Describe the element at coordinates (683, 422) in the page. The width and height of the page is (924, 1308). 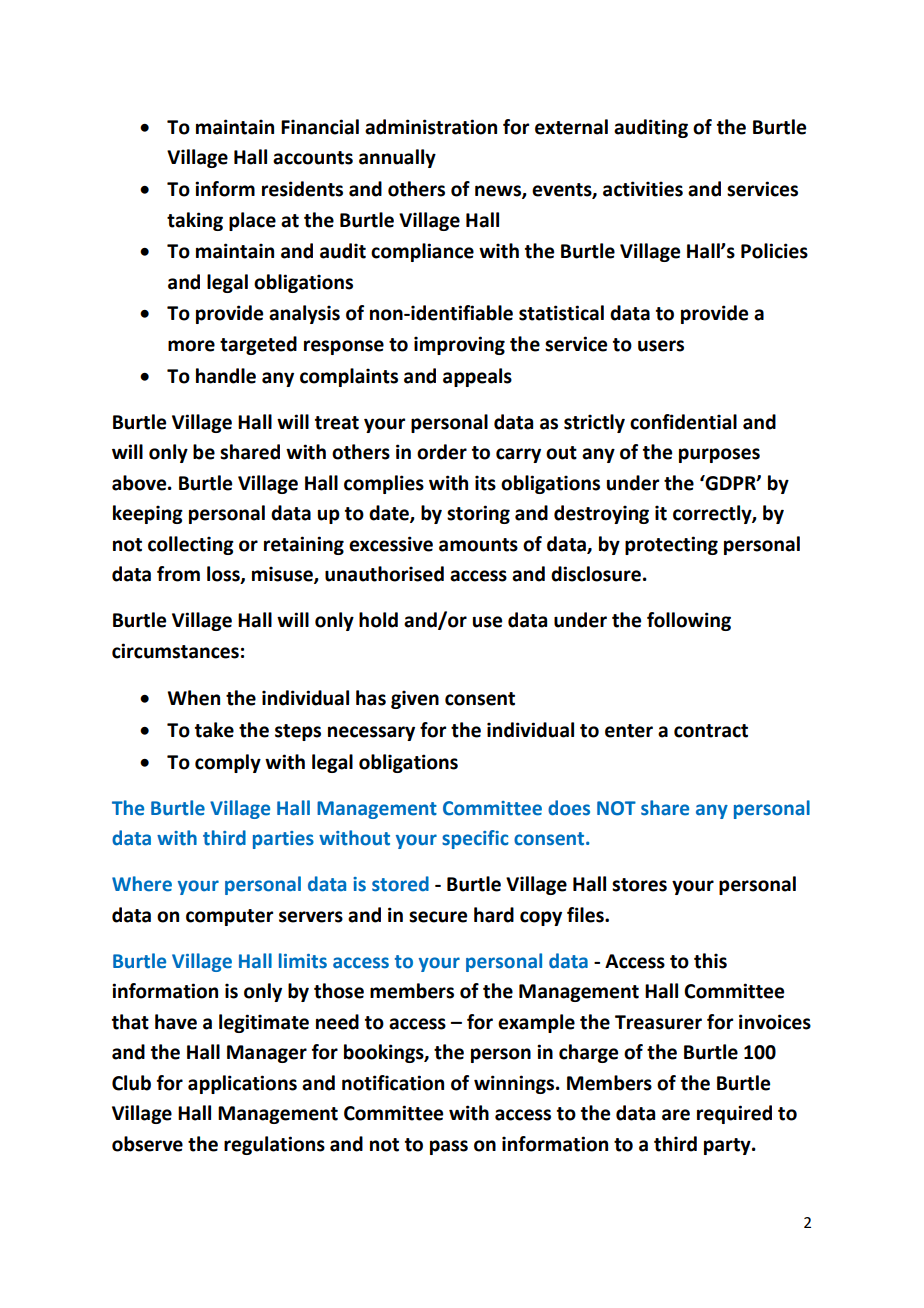
I see `confidential` at that location.
